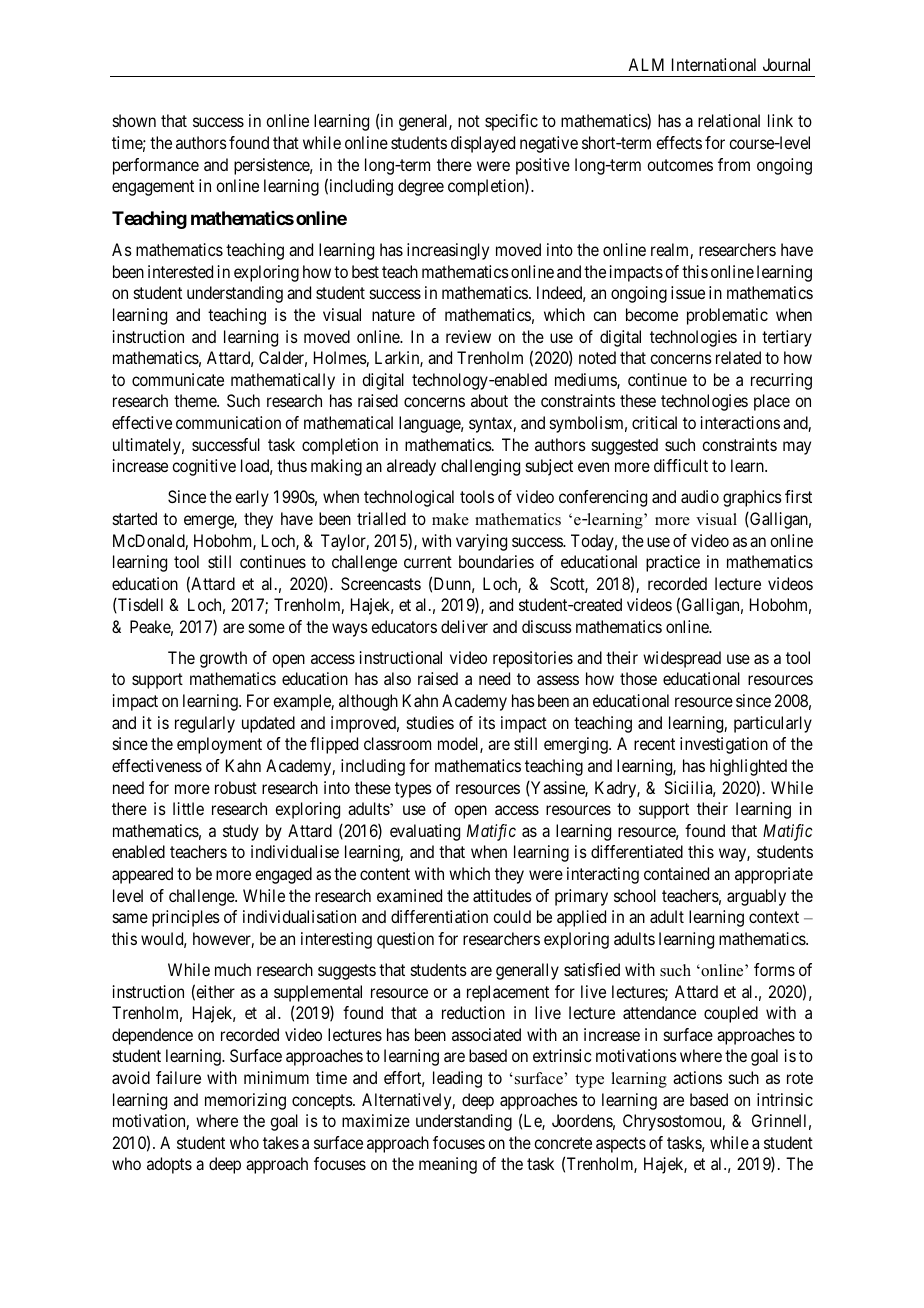 The height and width of the screenshot is (1308, 924). I want to click on arguably, so click(756, 897).
